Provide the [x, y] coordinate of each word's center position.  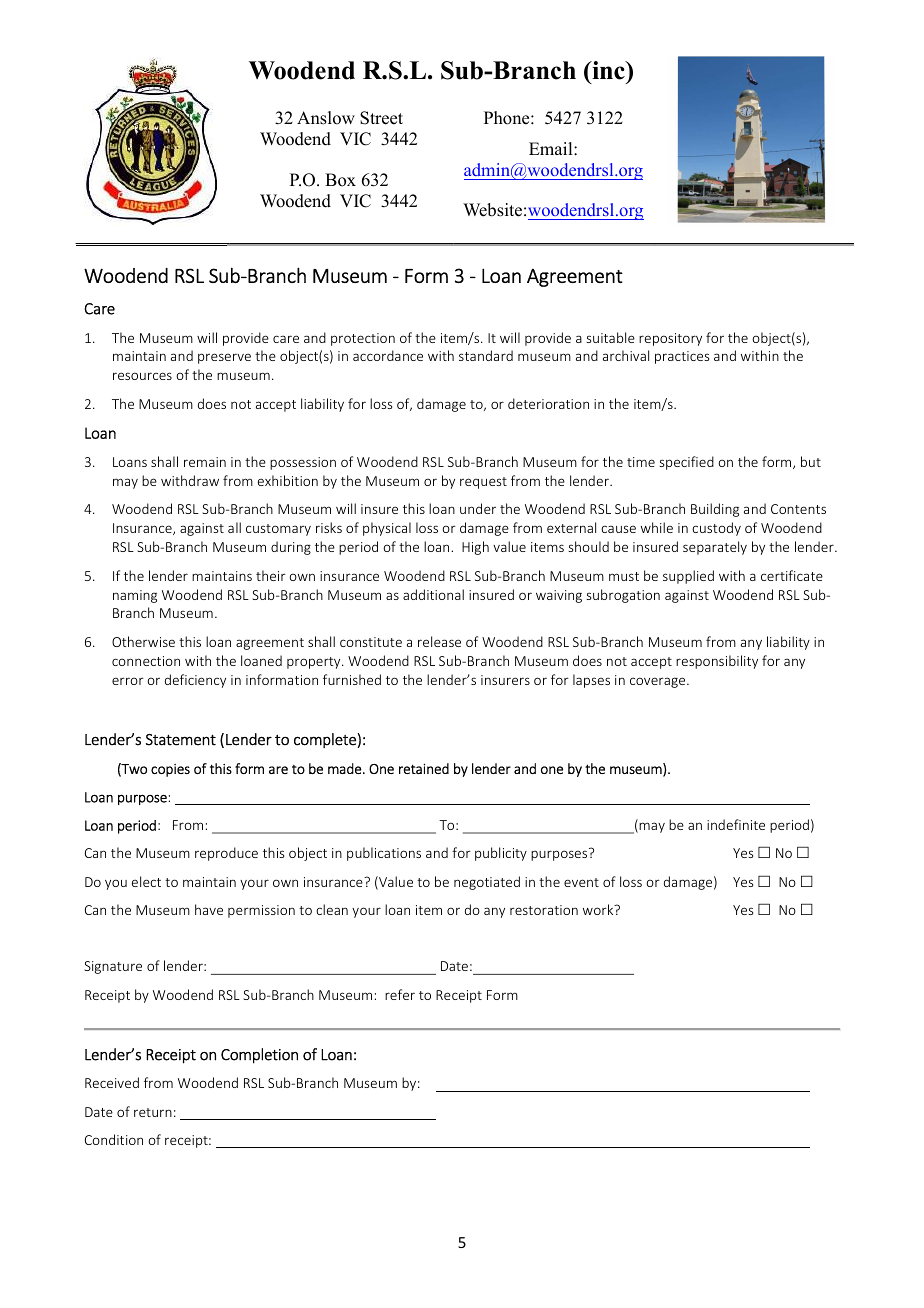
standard [486, 355]
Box [340, 180]
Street [381, 118]
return [153, 1112]
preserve [224, 358]
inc [608, 70]
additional [433, 594]
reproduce [226, 854]
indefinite [736, 824]
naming [135, 596]
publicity [501, 854]
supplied [688, 577]
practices [682, 357]
